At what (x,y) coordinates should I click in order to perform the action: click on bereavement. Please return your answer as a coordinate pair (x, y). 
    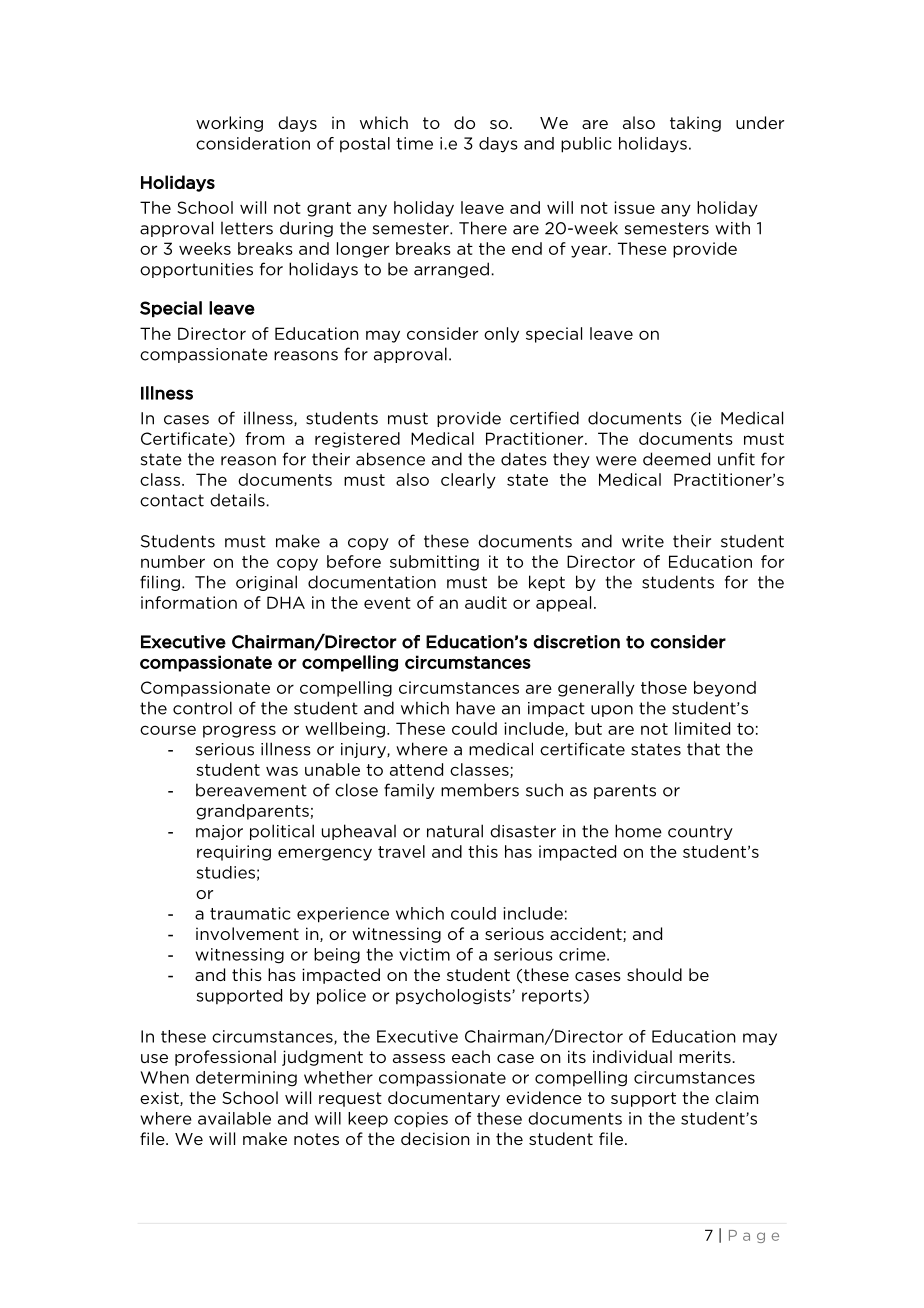
    Looking at the image, I should click on (251, 790).
